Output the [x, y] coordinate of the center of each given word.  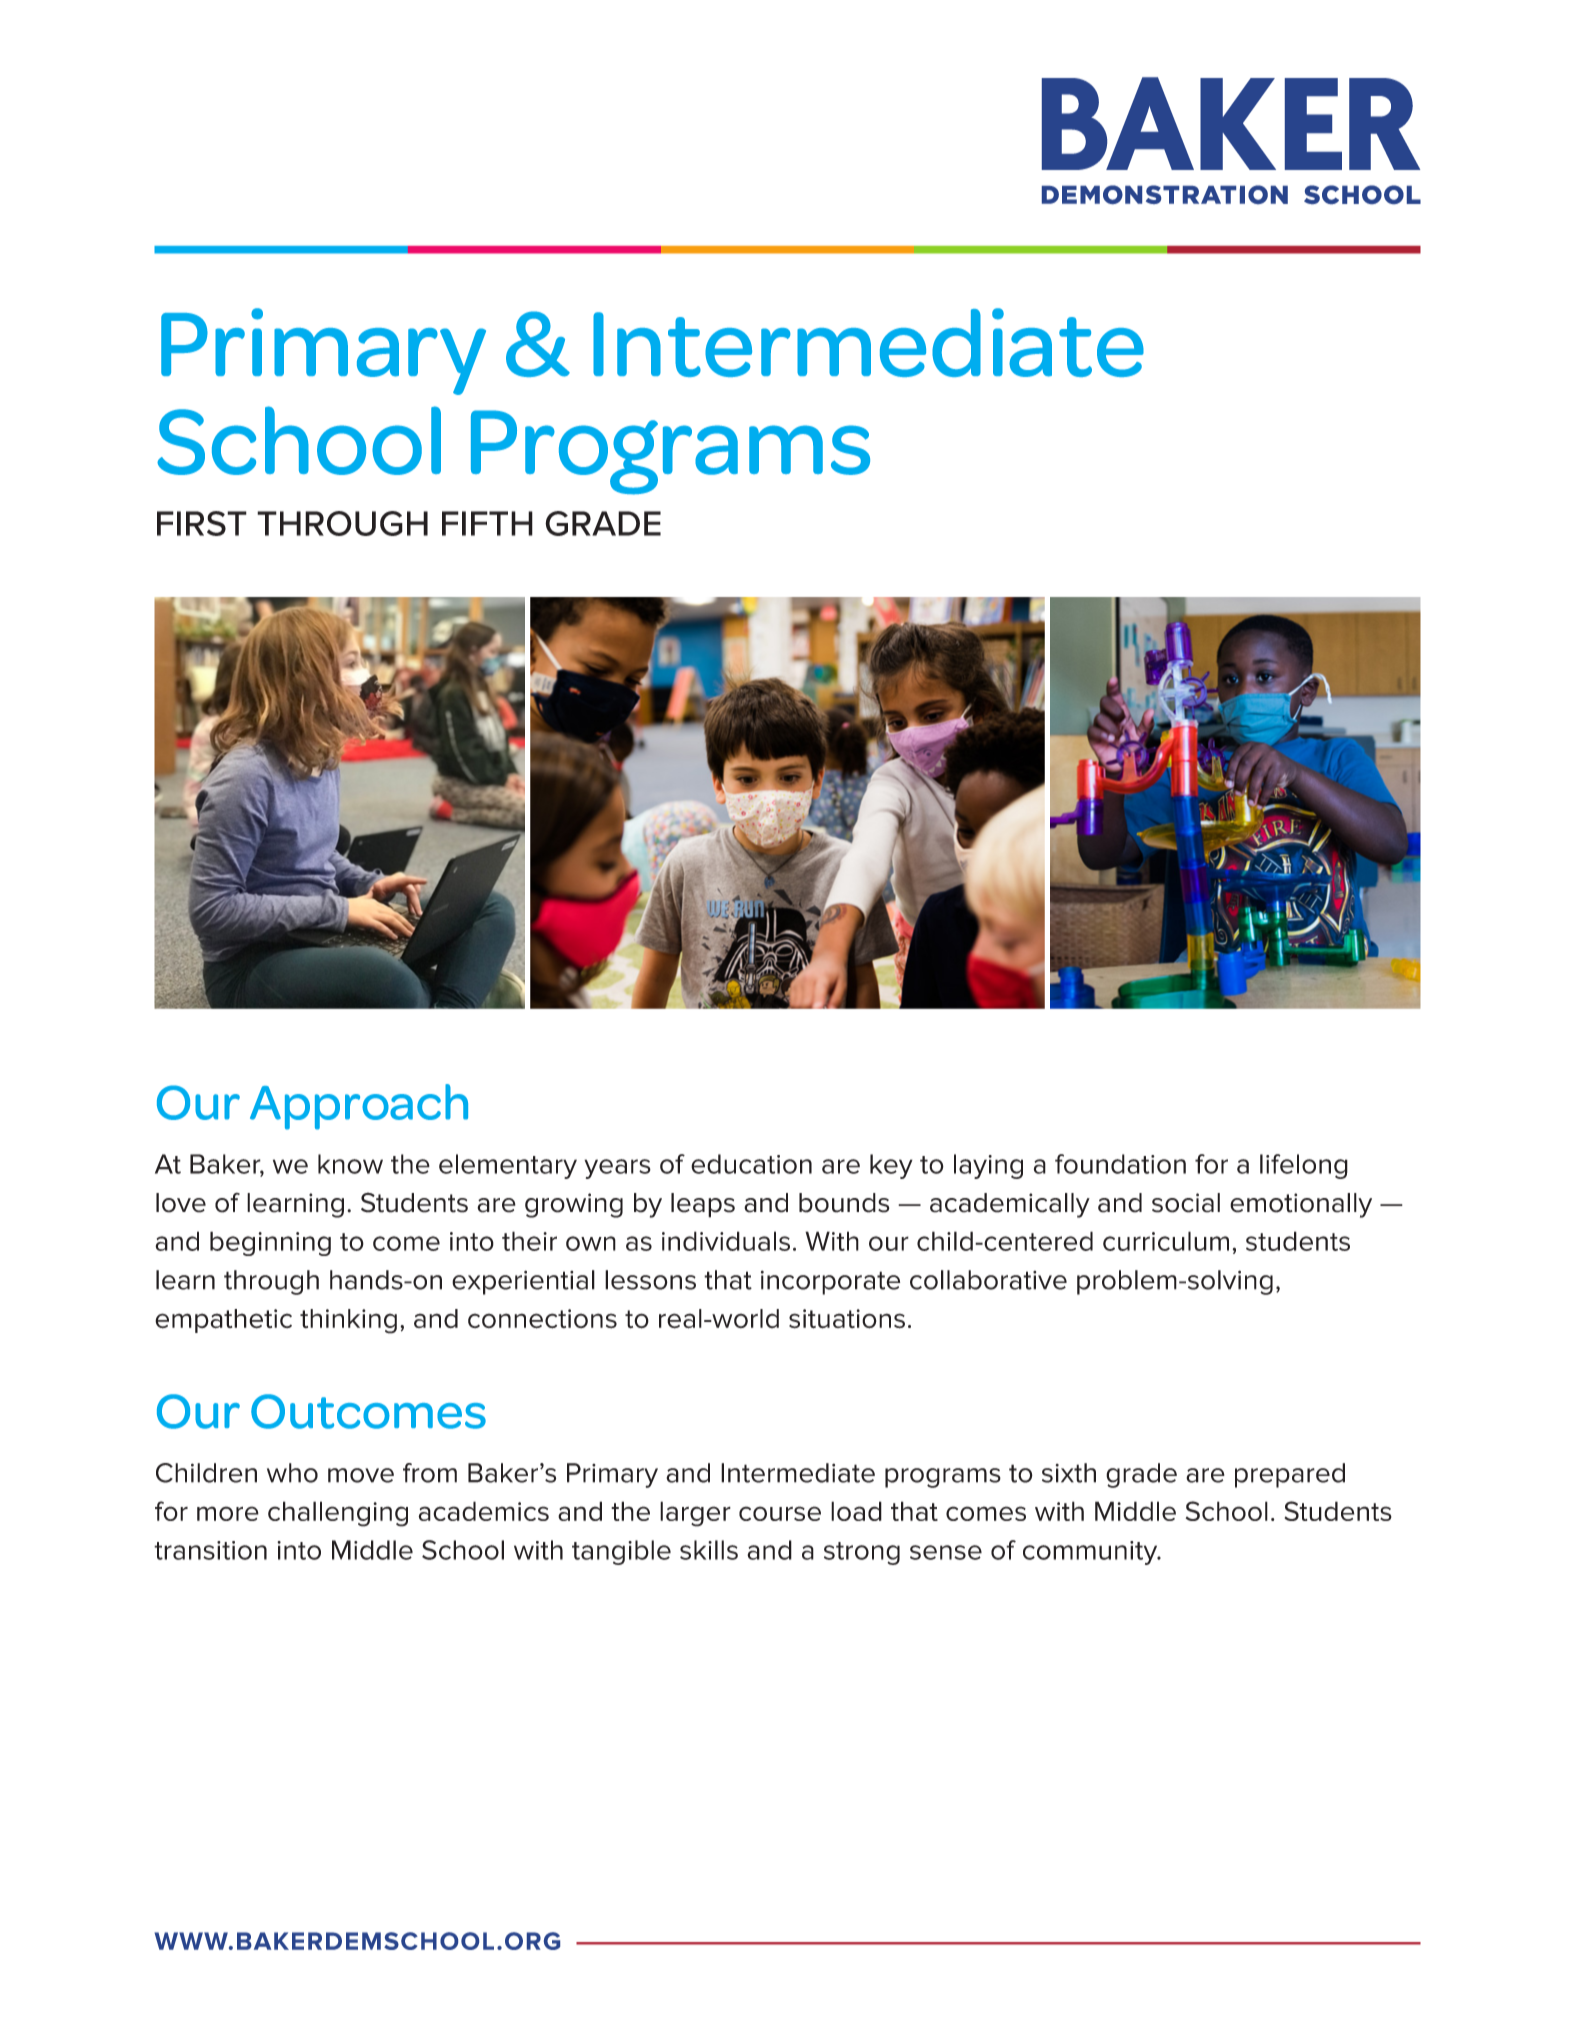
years [617, 1169]
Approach [359, 1107]
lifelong [1304, 1166]
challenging [338, 1514]
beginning [270, 1243]
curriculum [1166, 1241]
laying [988, 1166]
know [350, 1164]
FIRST [202, 523]
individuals [726, 1241]
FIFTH [487, 523]
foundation [1120, 1164]
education [751, 1164]
